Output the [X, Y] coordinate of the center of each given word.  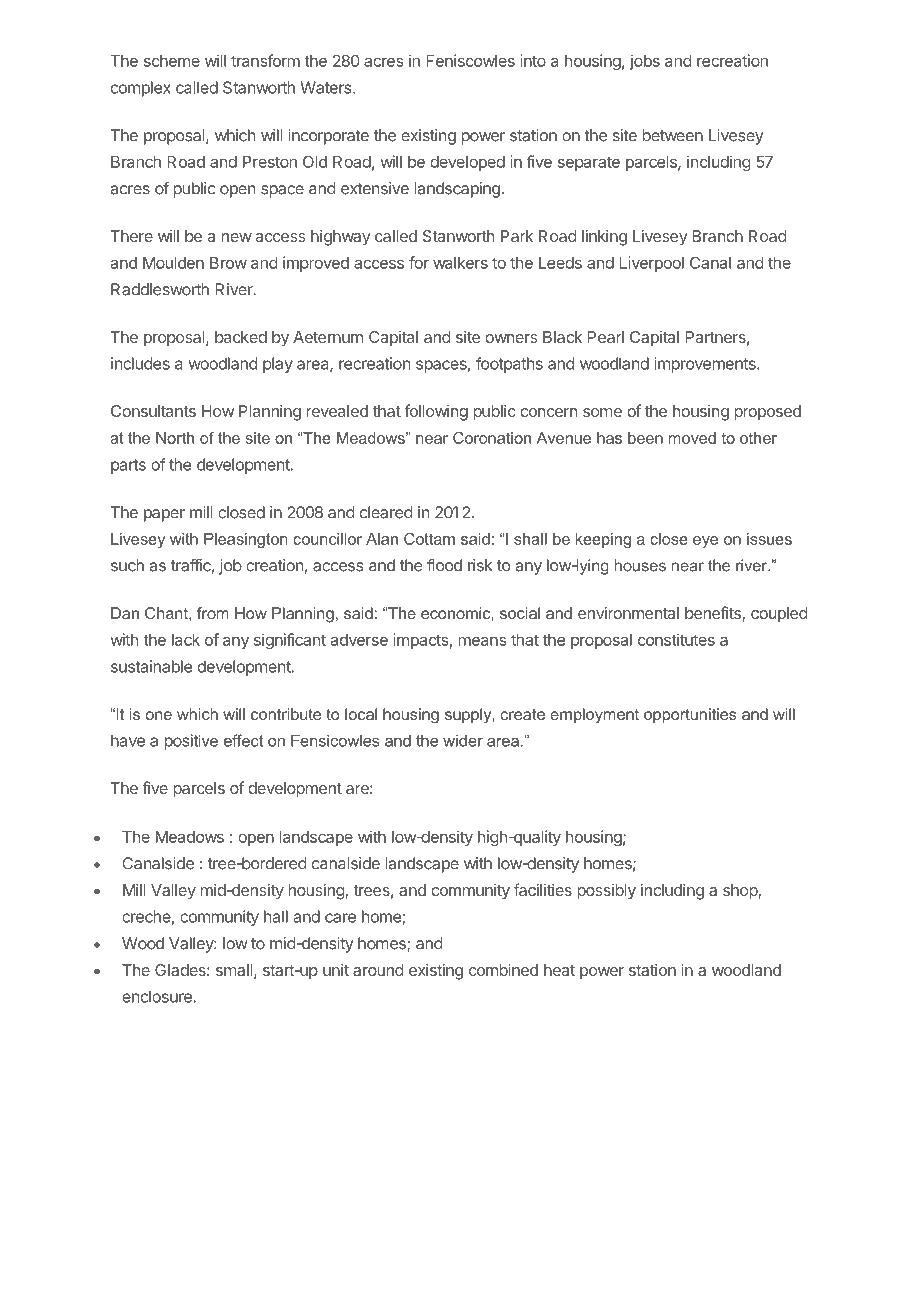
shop [741, 892]
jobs [645, 62]
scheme [172, 61]
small [234, 970]
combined [503, 970]
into [533, 60]
